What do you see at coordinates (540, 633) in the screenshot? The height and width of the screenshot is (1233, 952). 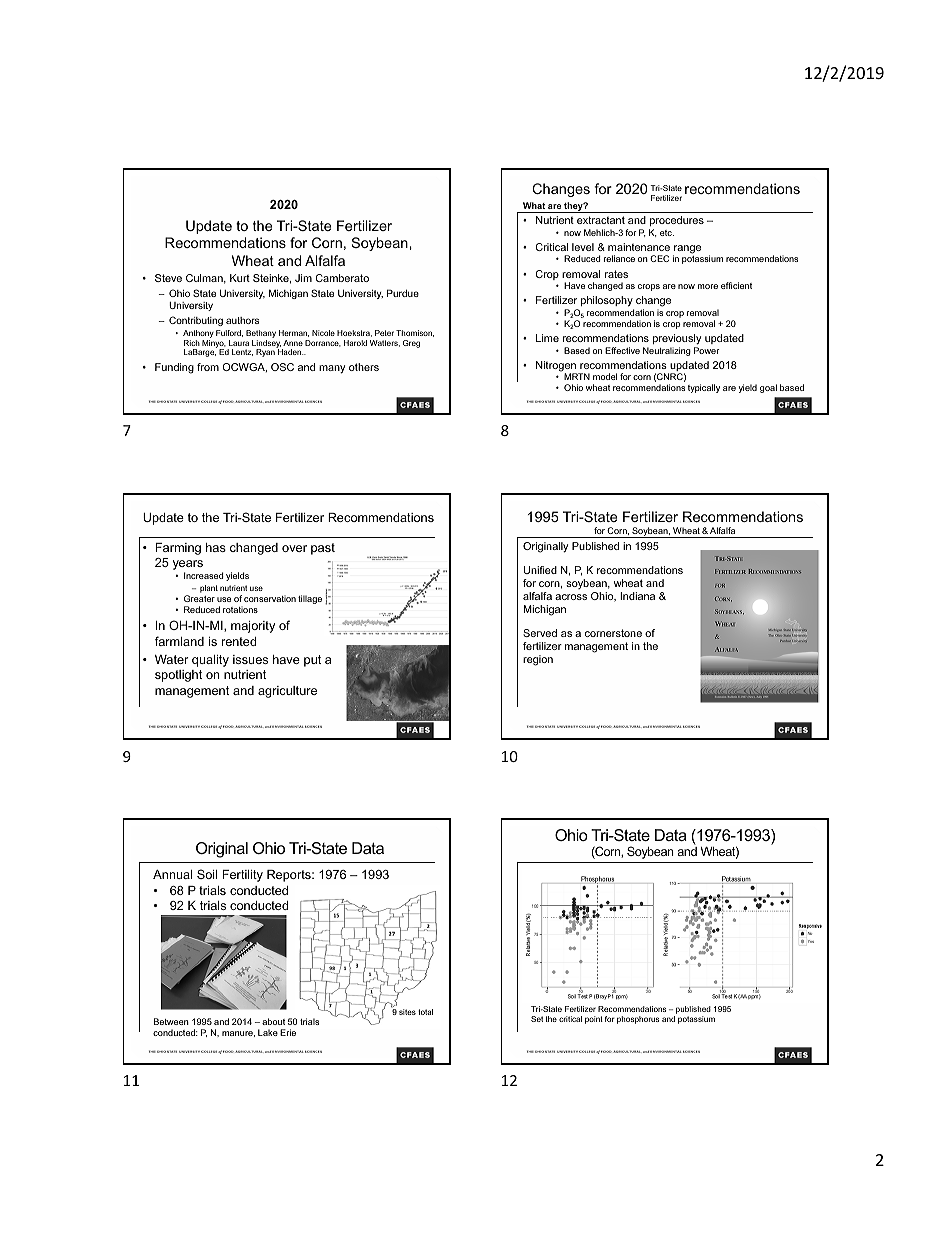 I see `Served` at bounding box center [540, 633].
